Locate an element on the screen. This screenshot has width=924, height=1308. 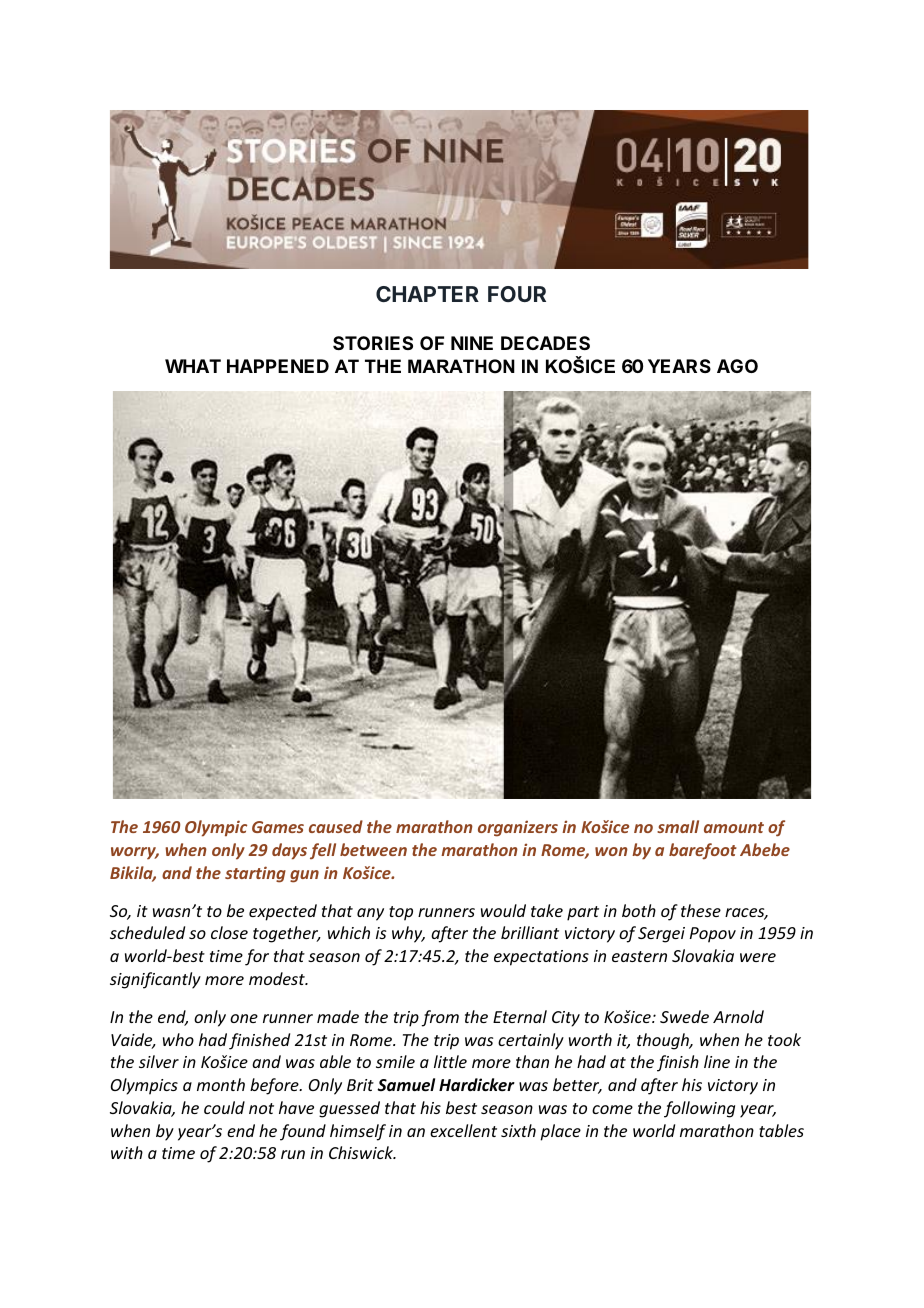
small is located at coordinates (678, 826).
